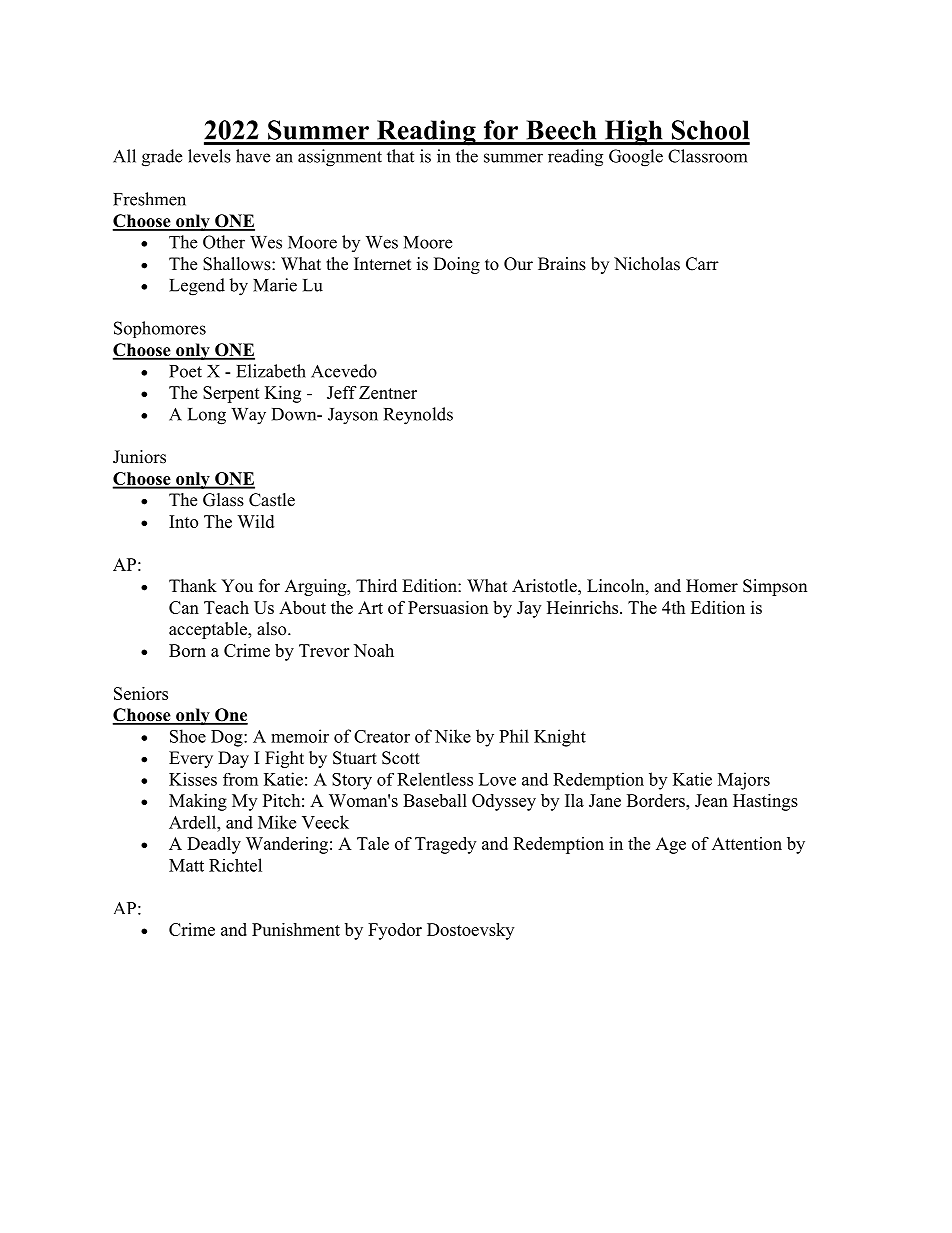  I want to click on Persuasion, so click(448, 607).
